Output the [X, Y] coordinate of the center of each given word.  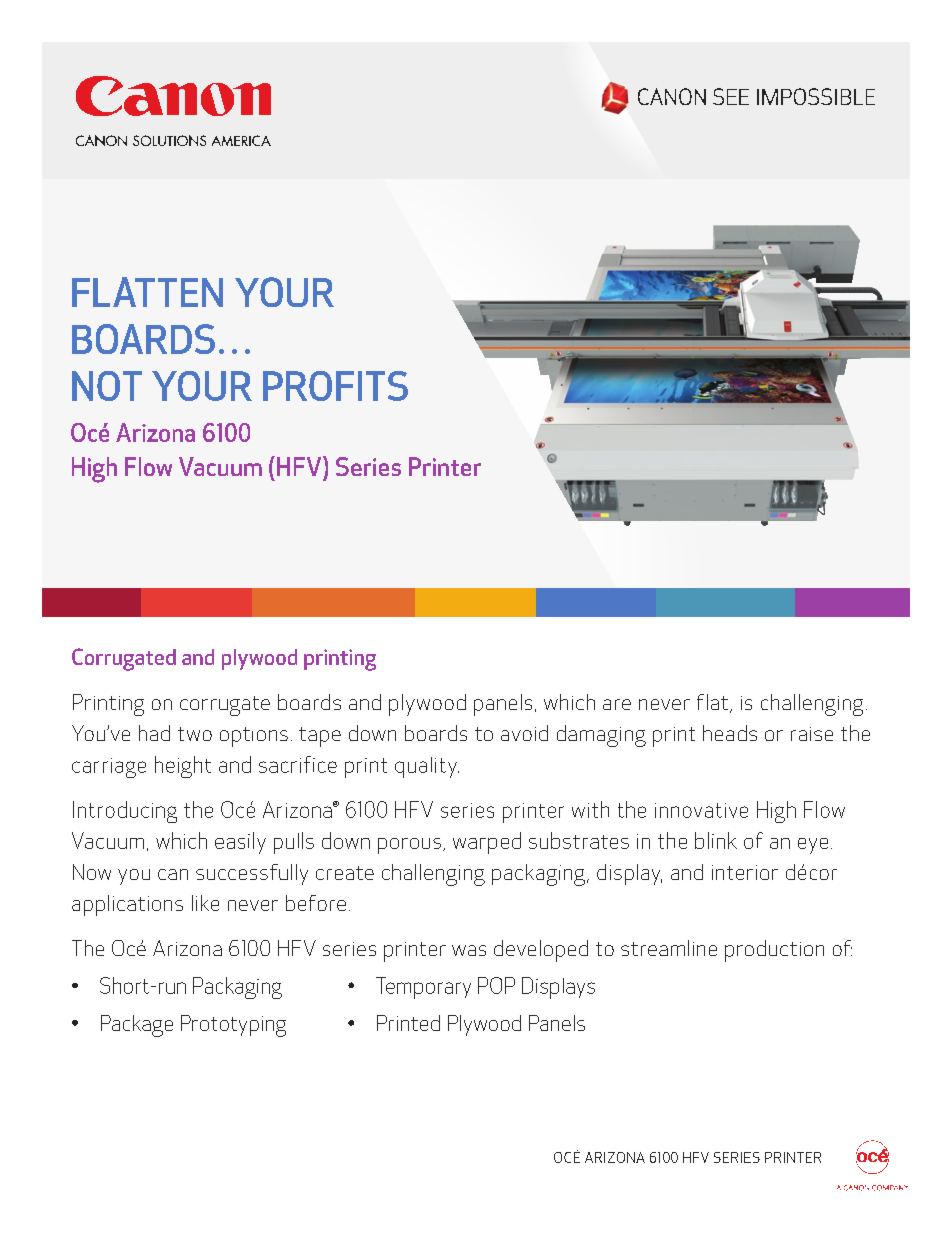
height [183, 767]
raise [812, 734]
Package [137, 1026]
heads [730, 733]
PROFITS [335, 386]
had [154, 733]
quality [427, 767]
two [195, 734]
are [617, 704]
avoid [524, 733]
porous [409, 846]
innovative [701, 810]
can [173, 874]
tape [320, 737]
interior [745, 872]
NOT [107, 386]
